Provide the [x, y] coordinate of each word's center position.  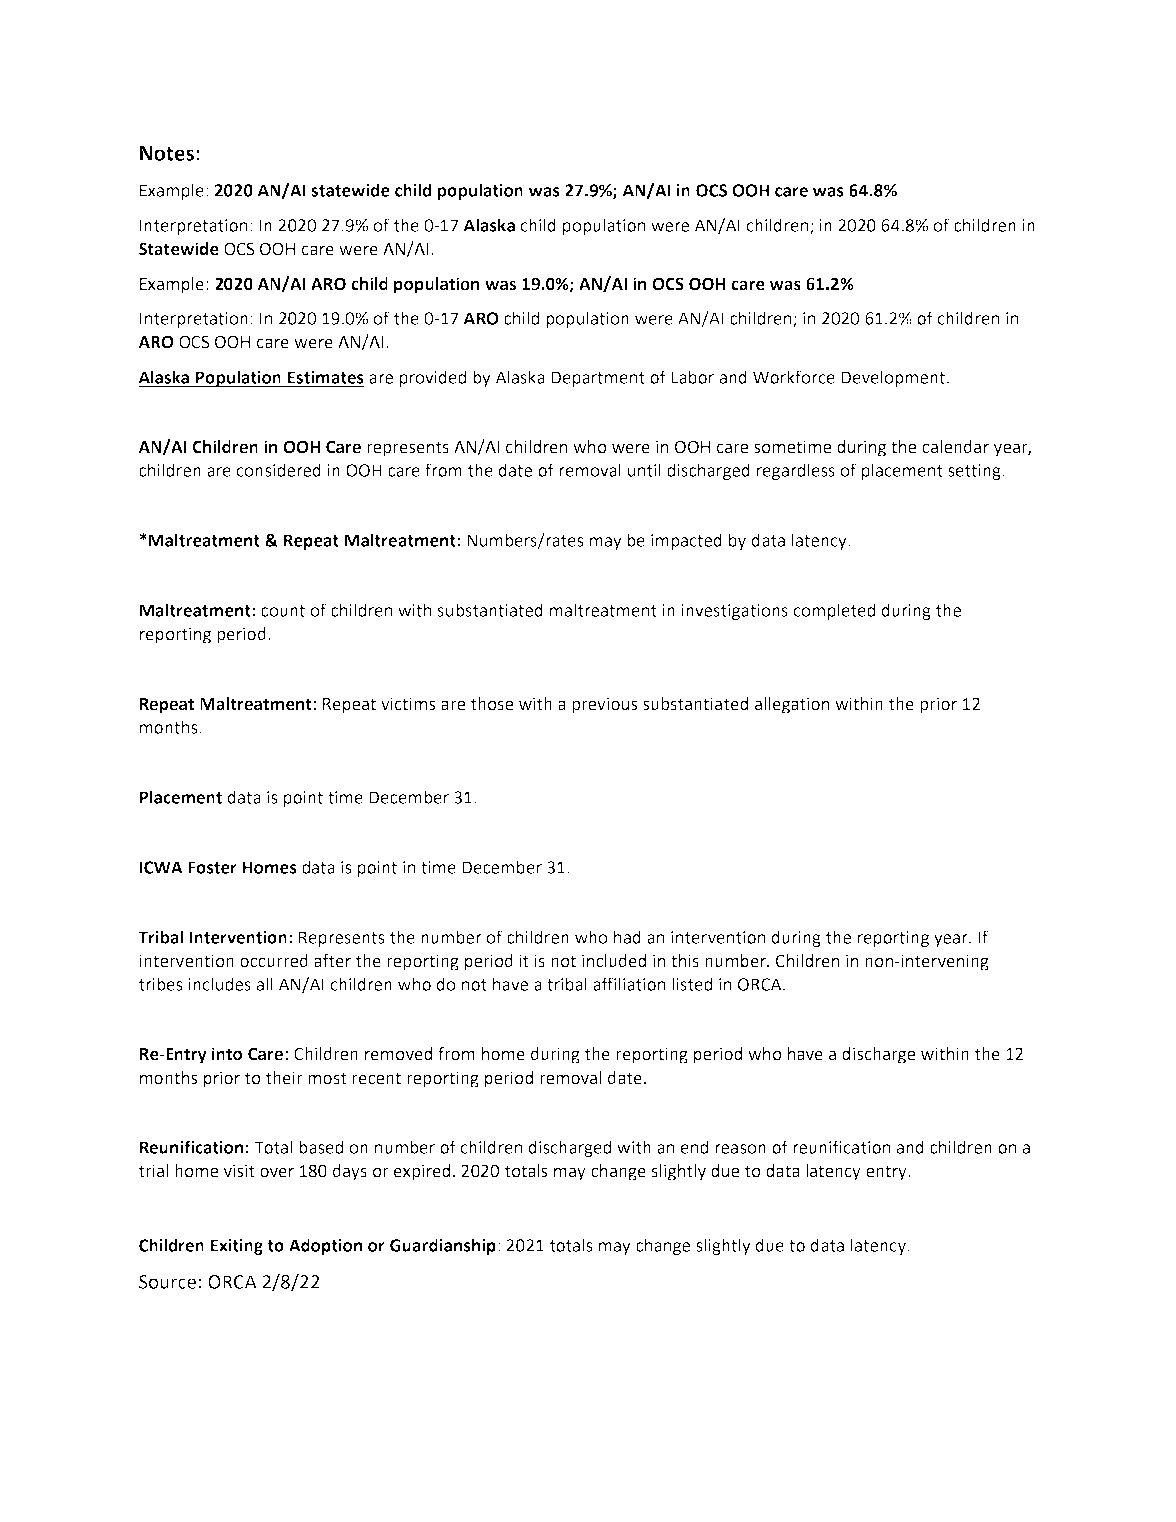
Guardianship [443, 1246]
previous [604, 705]
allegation [792, 705]
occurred [274, 961]
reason [740, 1149]
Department [598, 379]
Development [894, 378]
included [614, 961]
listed [692, 984]
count [283, 611]
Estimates [325, 378]
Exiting [237, 1247]
